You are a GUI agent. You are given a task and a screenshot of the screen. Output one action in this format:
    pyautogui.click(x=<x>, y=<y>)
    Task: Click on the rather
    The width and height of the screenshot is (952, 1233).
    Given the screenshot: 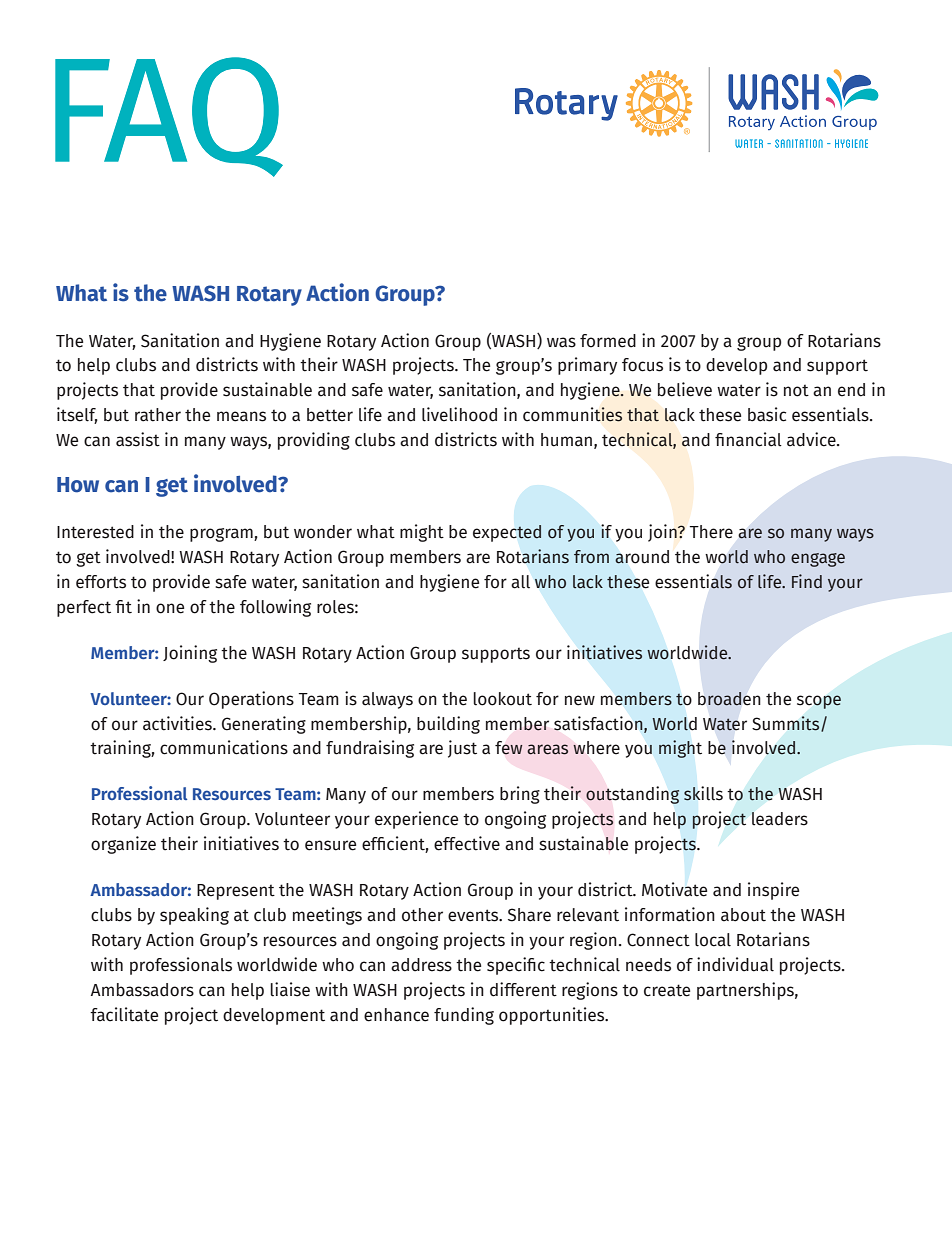 What is the action you would take?
    pyautogui.click(x=158, y=415)
